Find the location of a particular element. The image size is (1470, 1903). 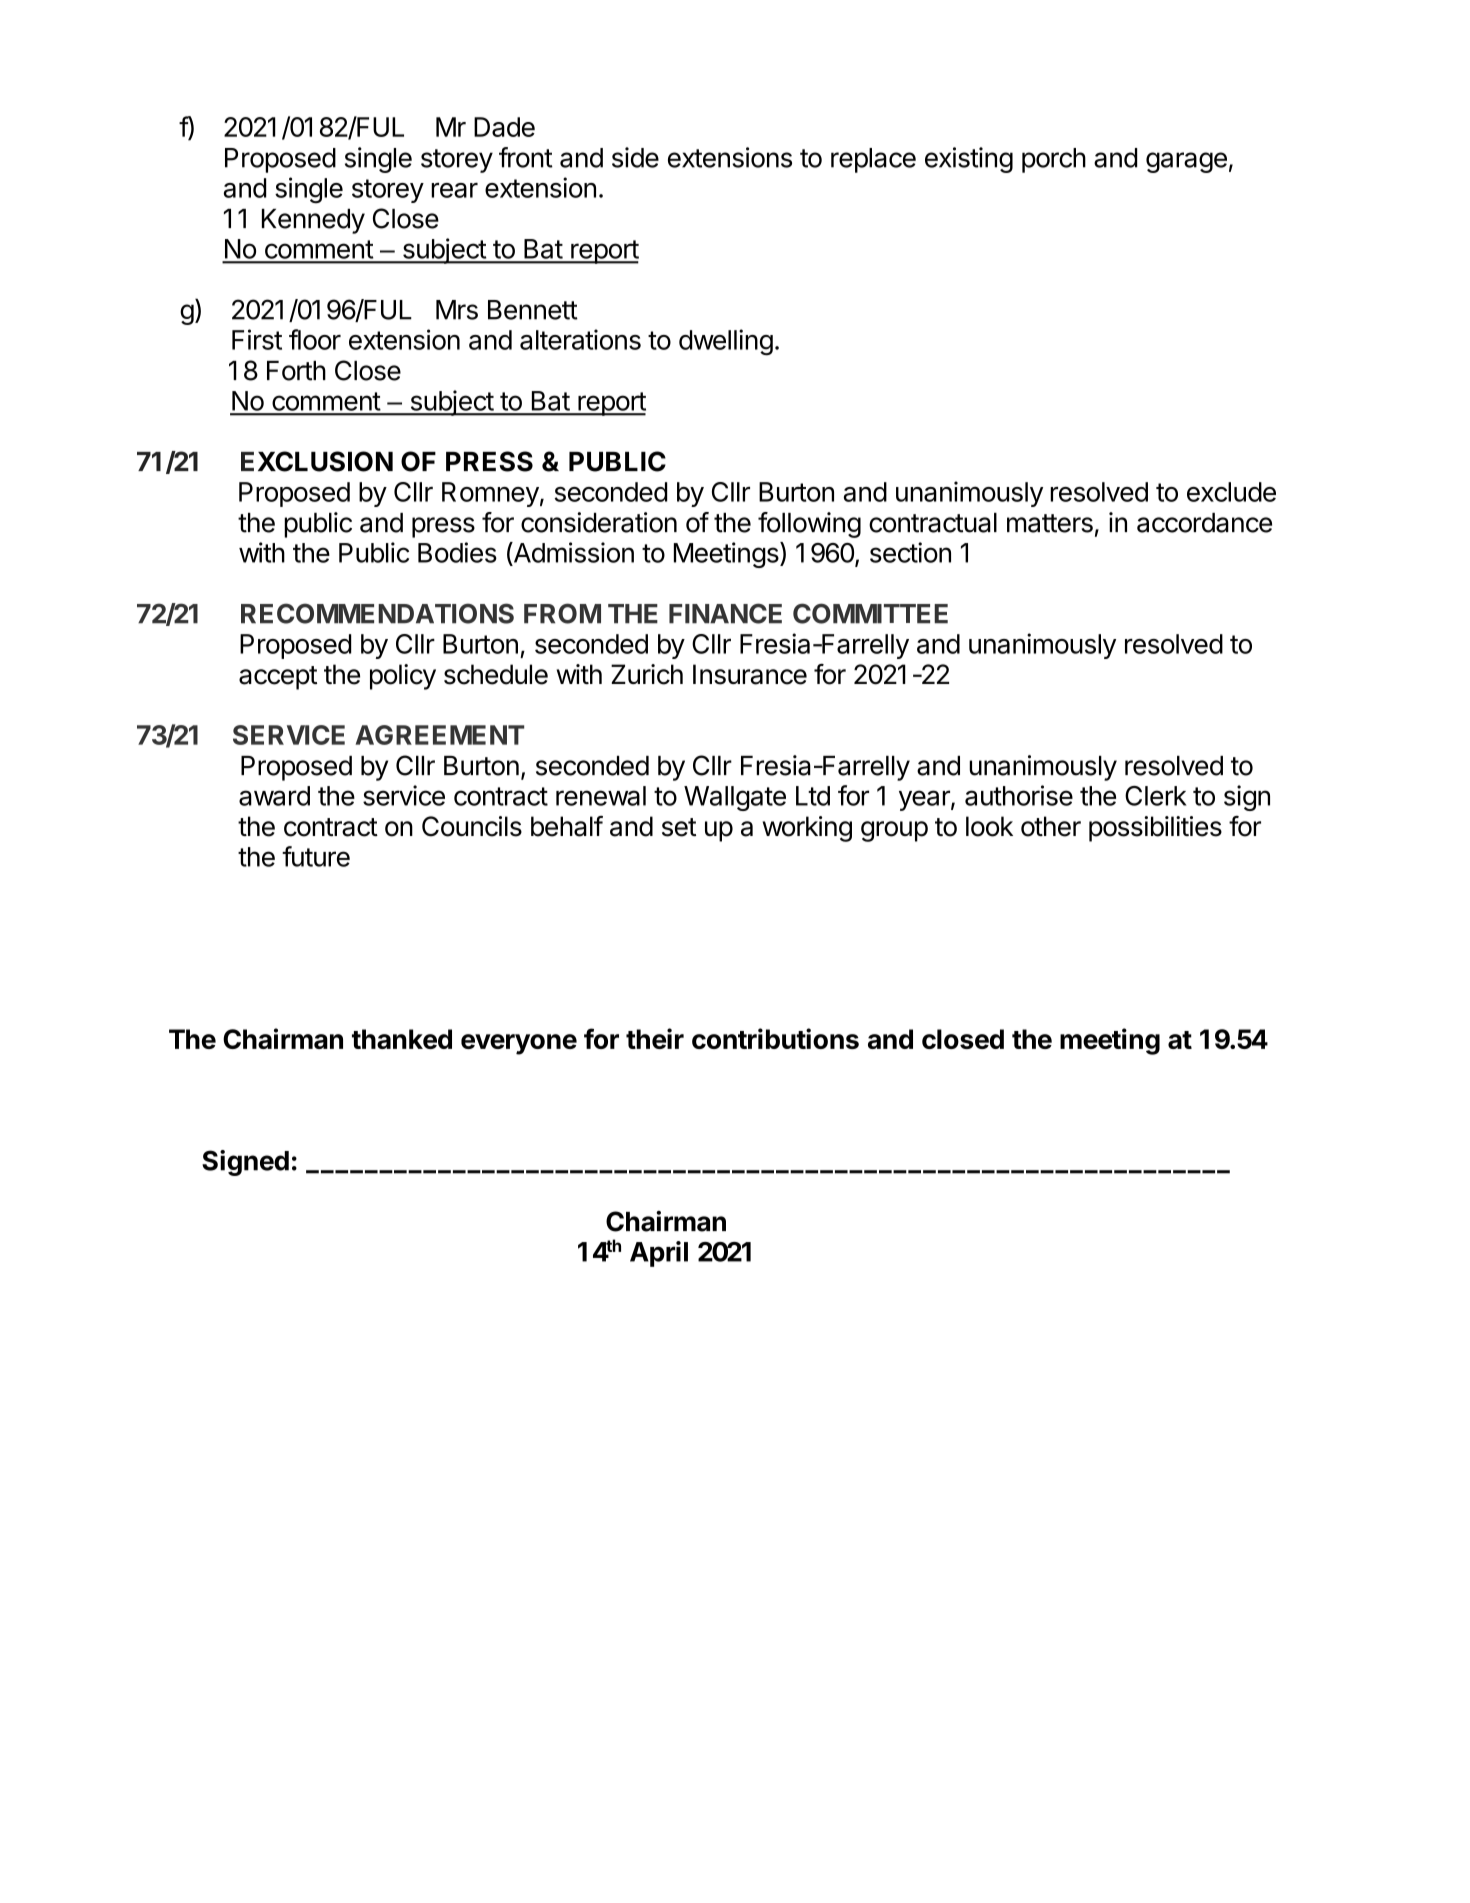

dwelling is located at coordinates (726, 342).
